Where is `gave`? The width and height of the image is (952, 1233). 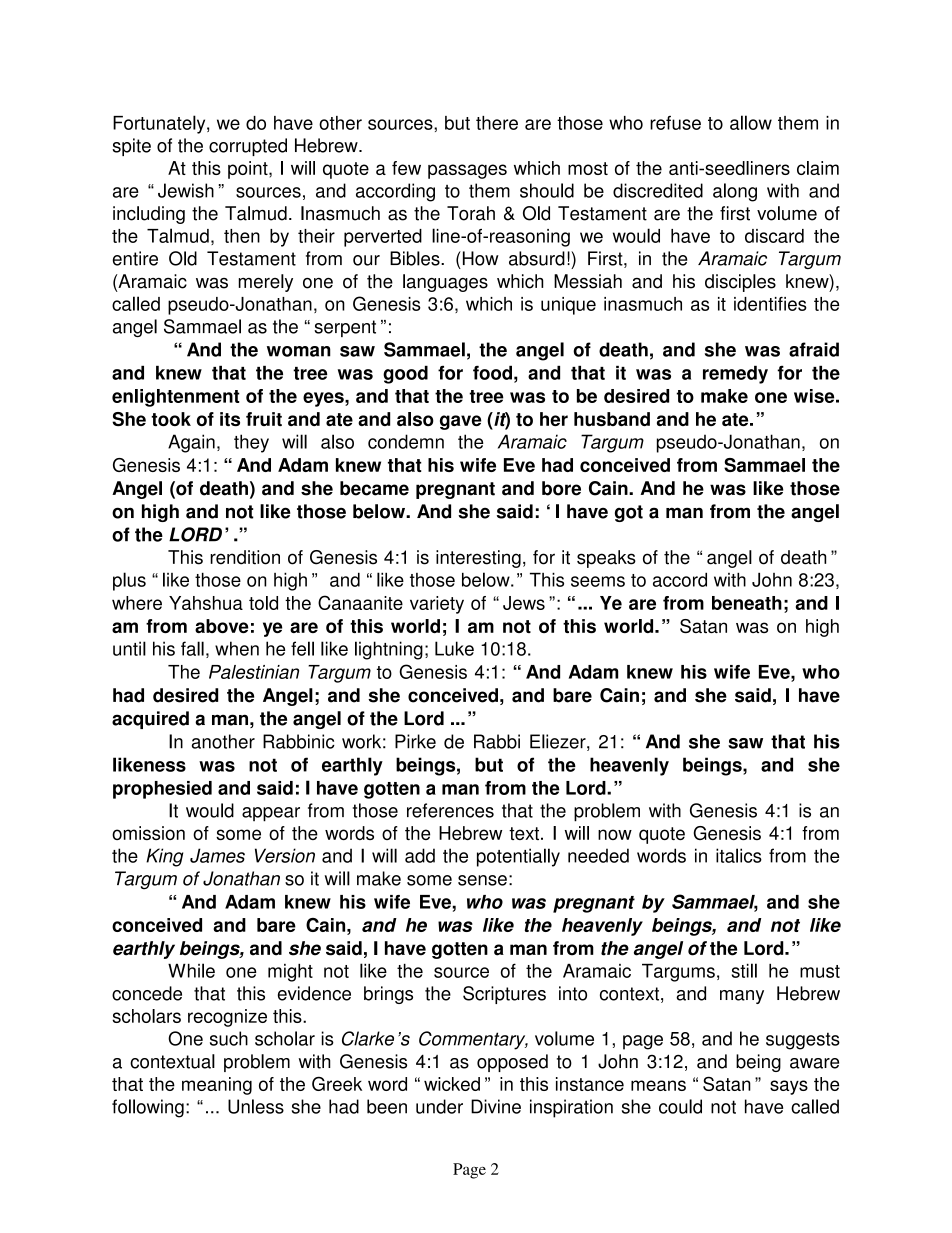
gave is located at coordinates (461, 422).
